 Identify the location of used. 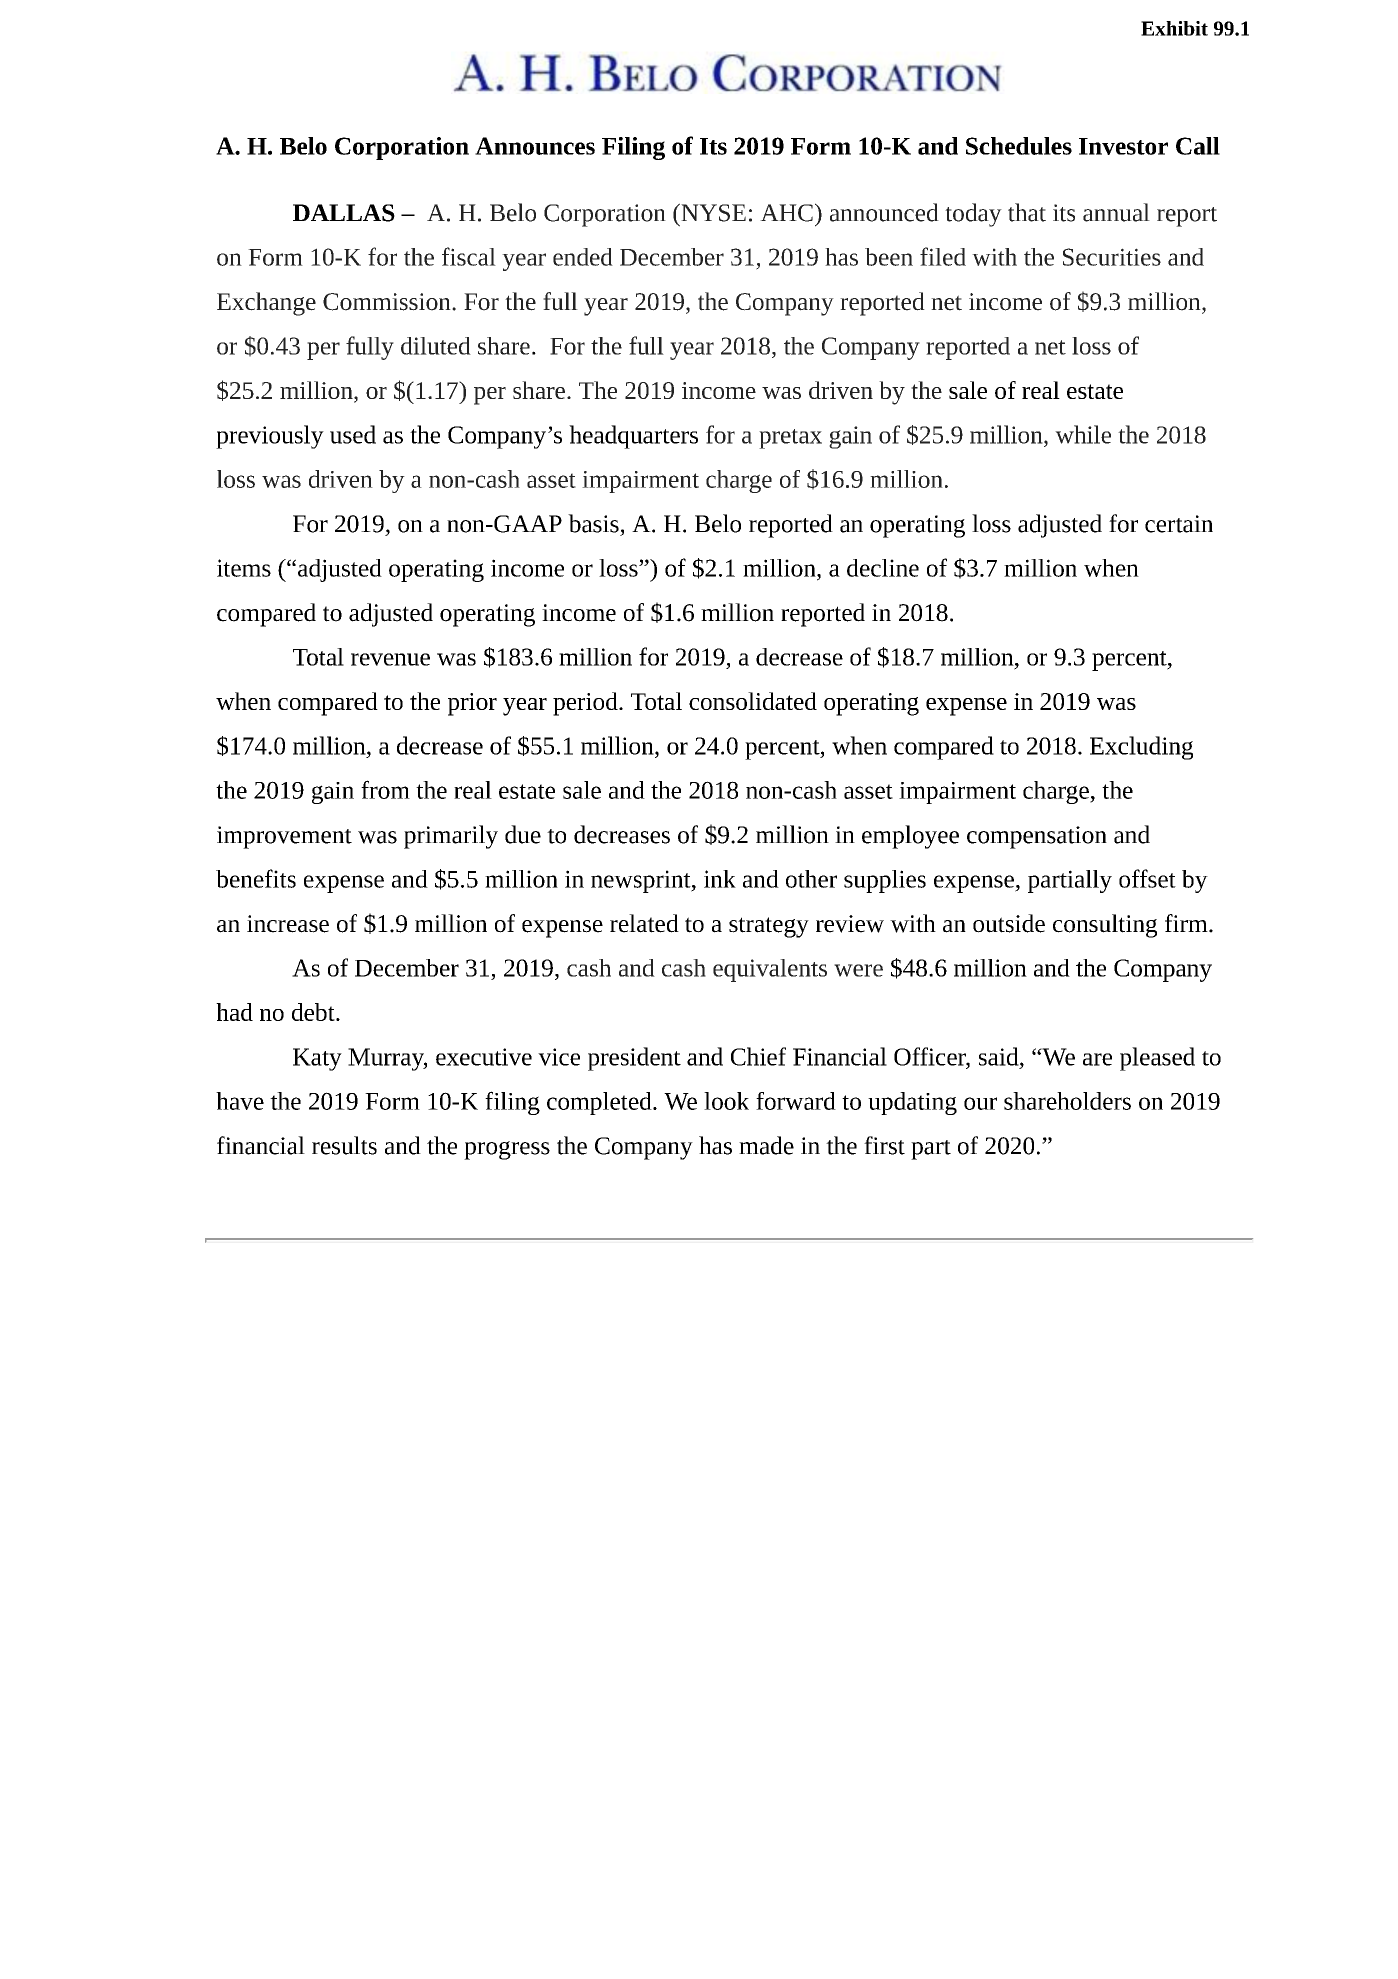
(353, 434).
